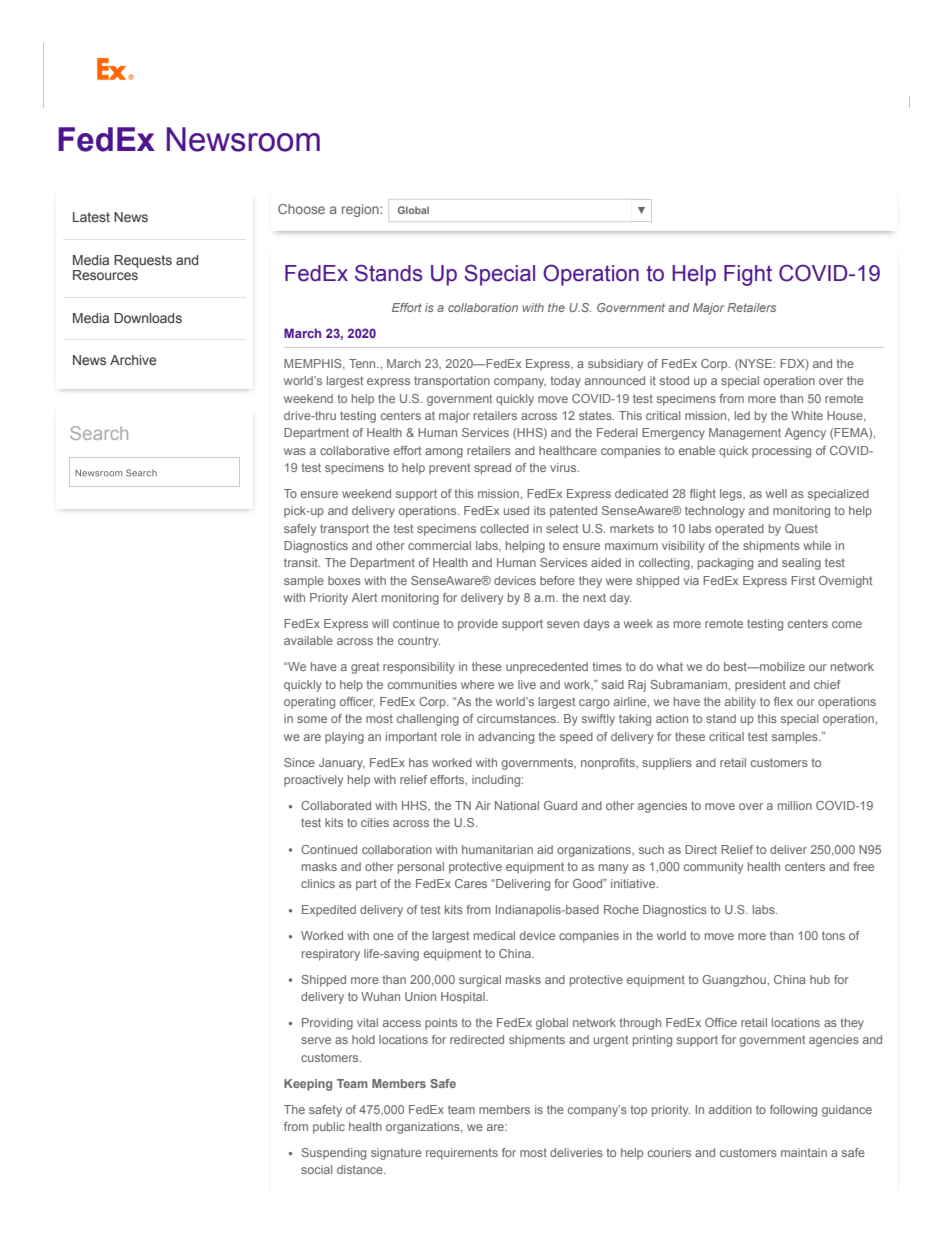  I want to click on region, so click(361, 210).
